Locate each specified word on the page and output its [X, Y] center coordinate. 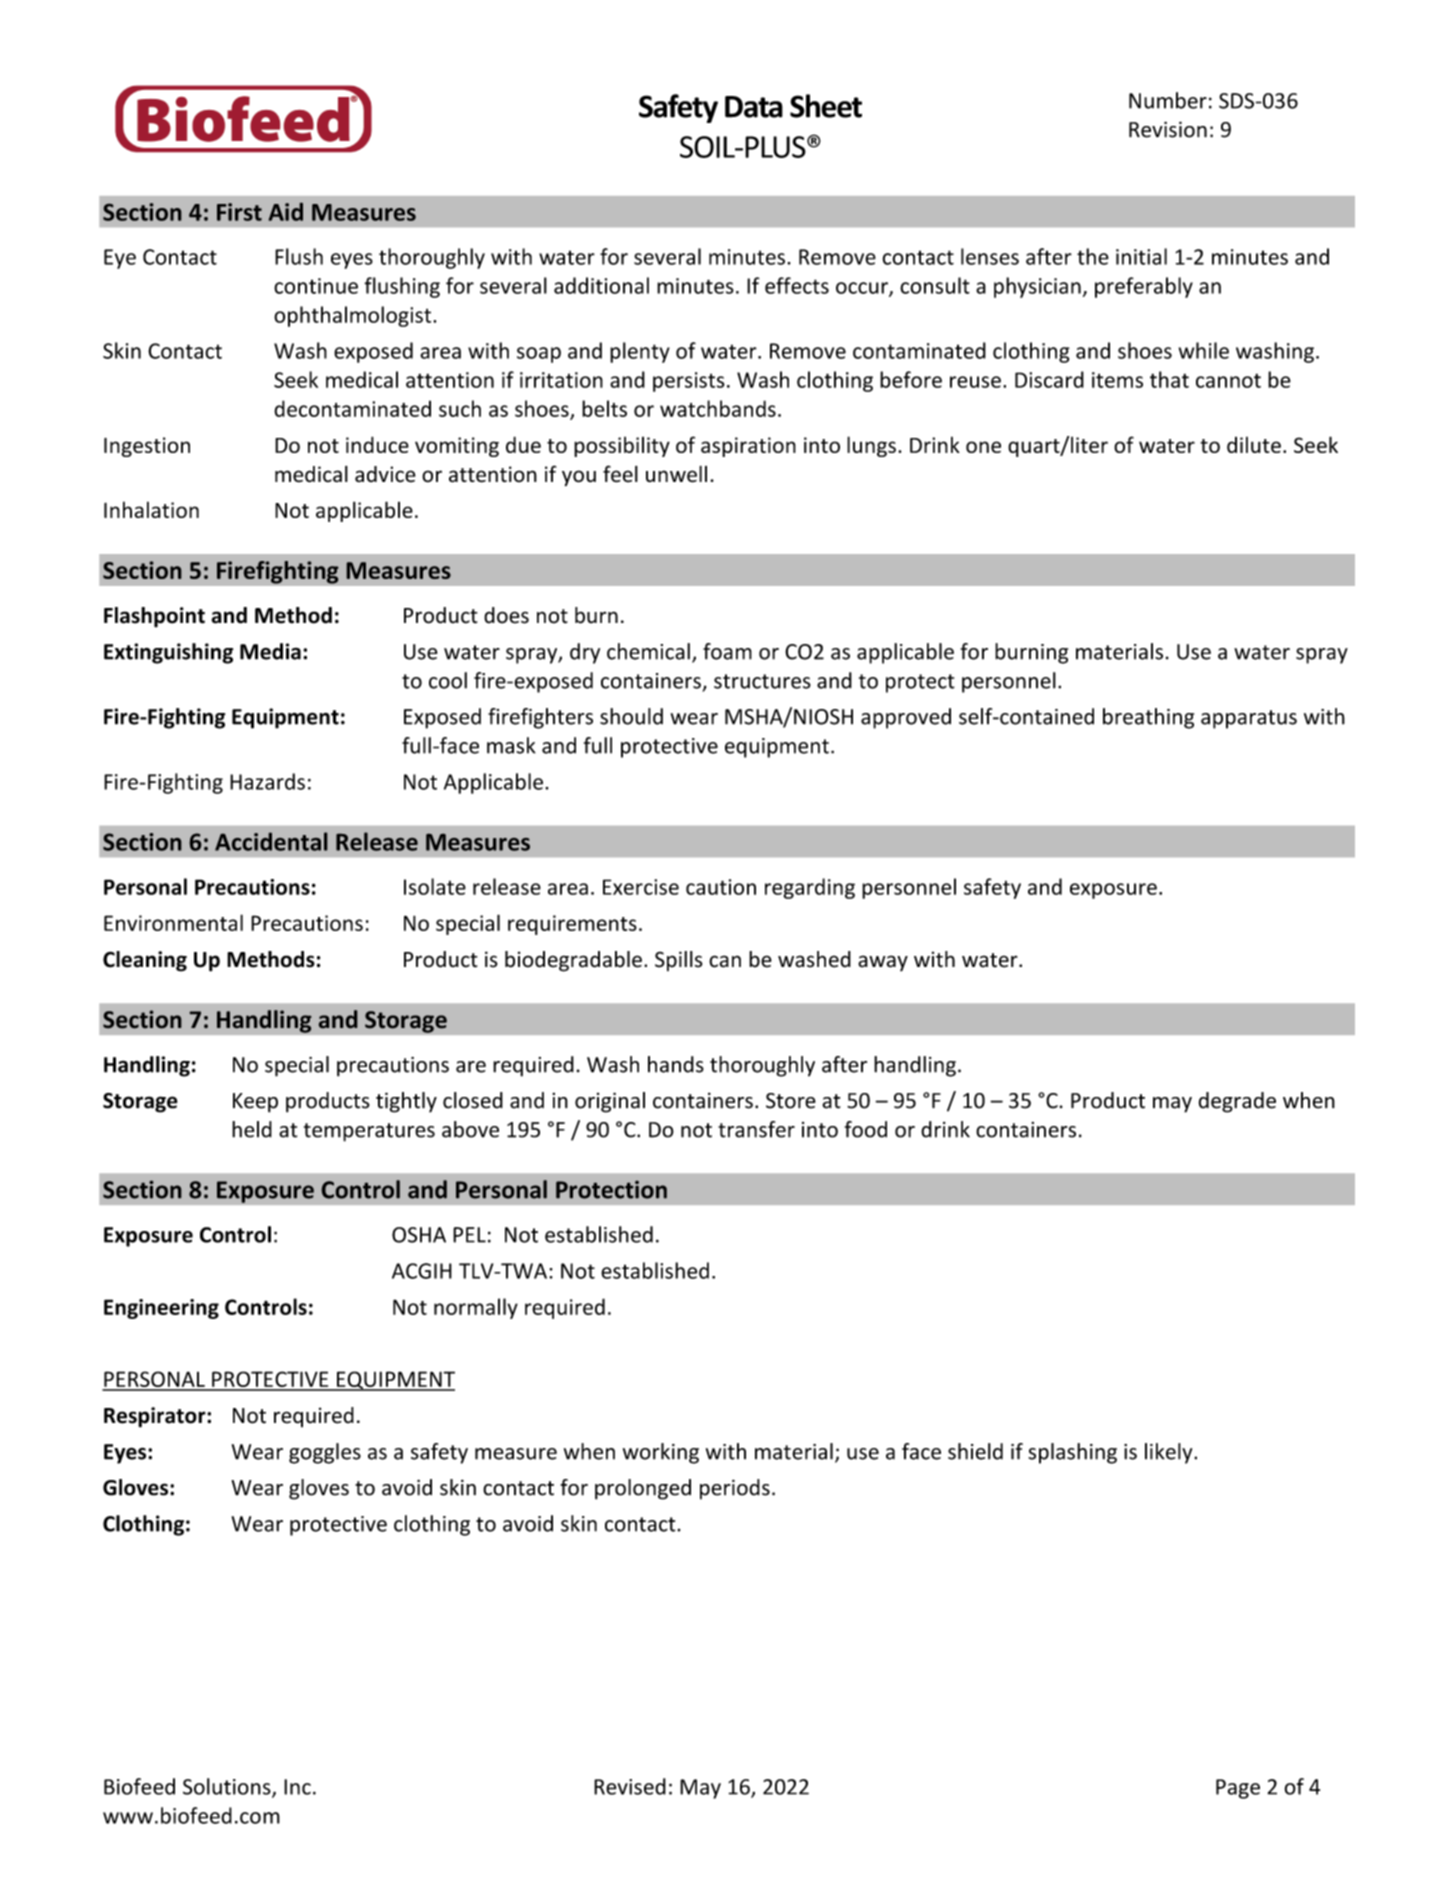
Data [754, 107]
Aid [286, 212]
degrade [1237, 1102]
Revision [1168, 129]
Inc [297, 1787]
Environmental [173, 922]
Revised [630, 1786]
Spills [678, 961]
